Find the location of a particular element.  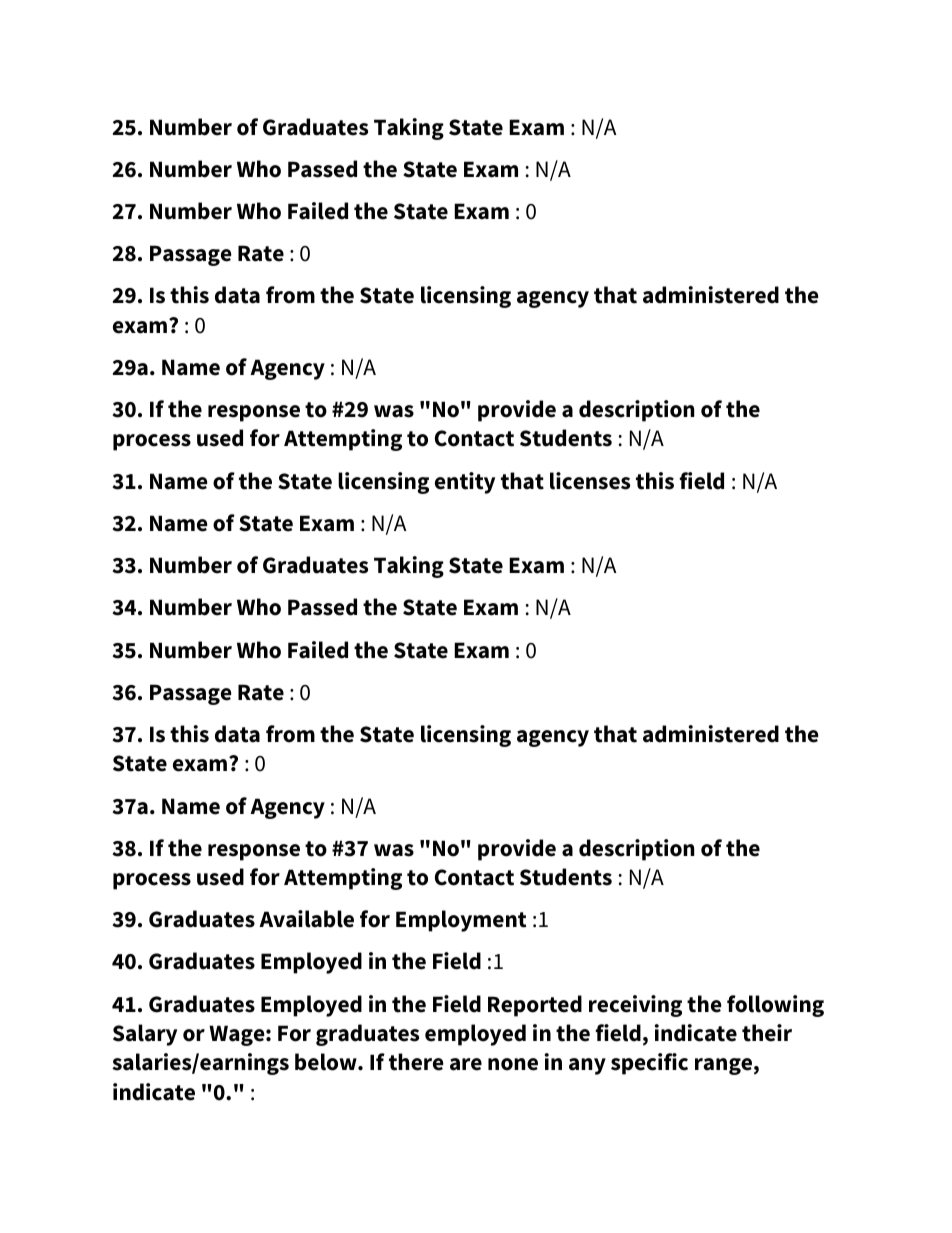

receiving is located at coordinates (635, 1006).
